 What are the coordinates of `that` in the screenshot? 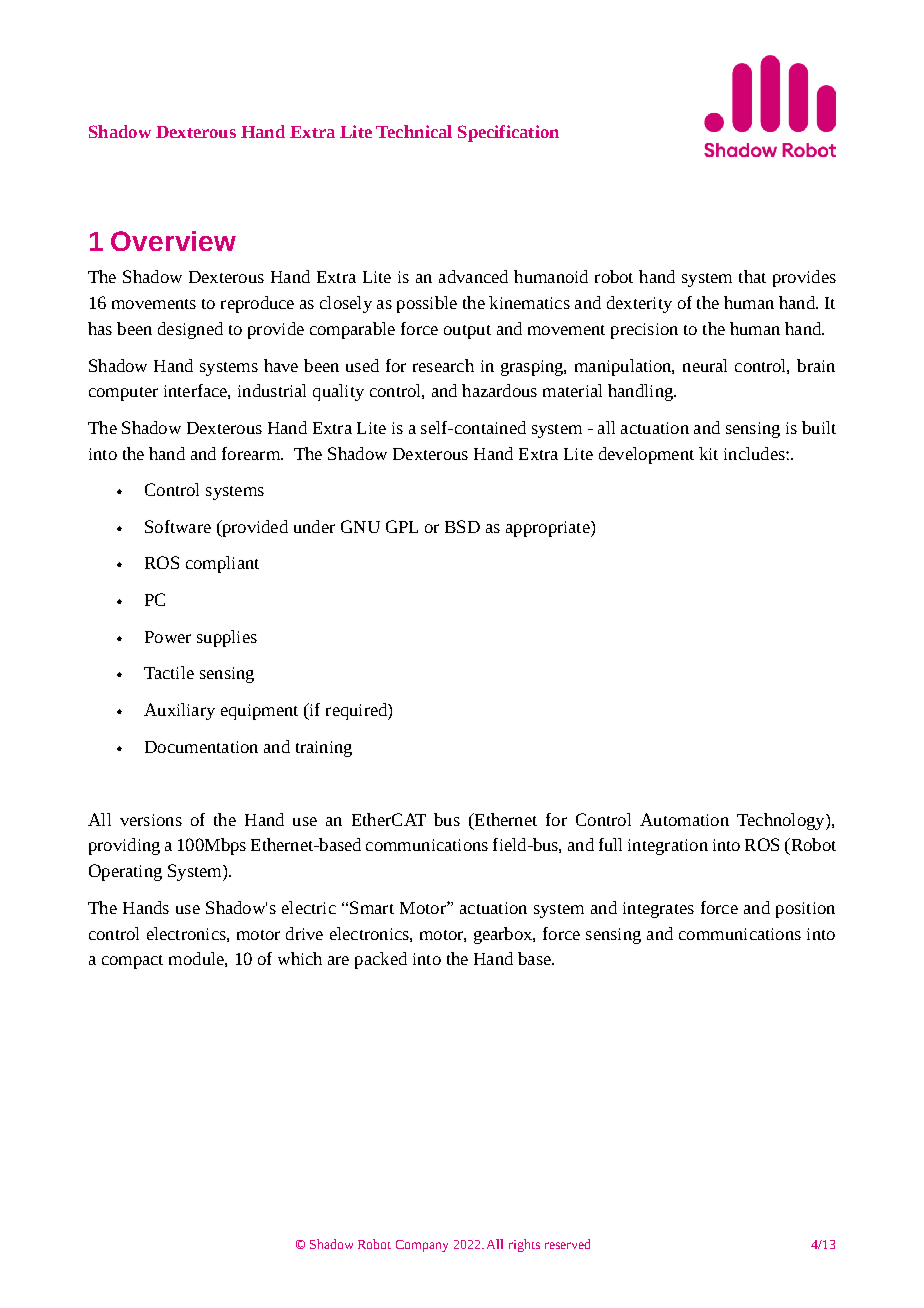 It's located at (752, 276).
